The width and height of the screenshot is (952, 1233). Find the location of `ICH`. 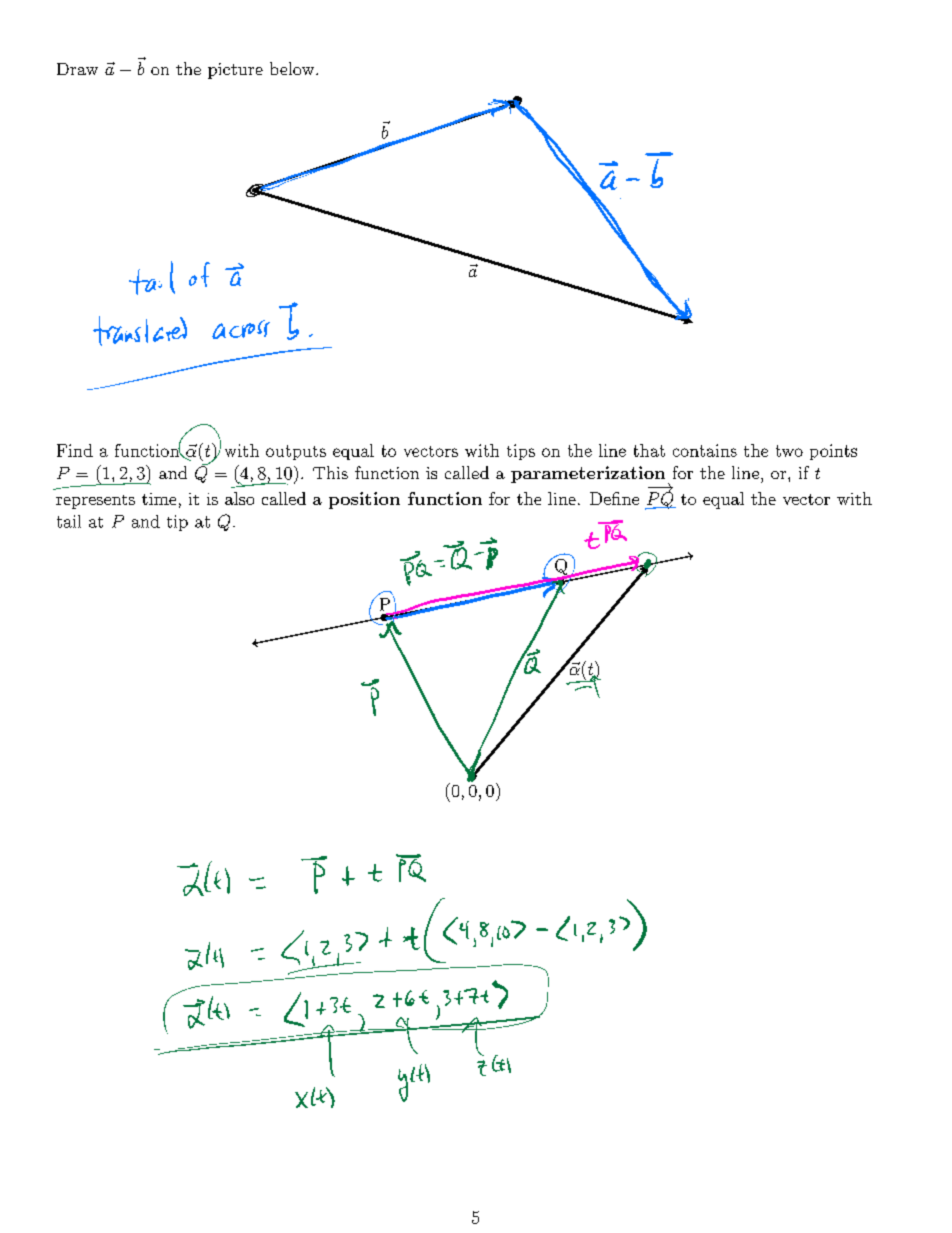

ICH is located at coordinates (206, 884).
